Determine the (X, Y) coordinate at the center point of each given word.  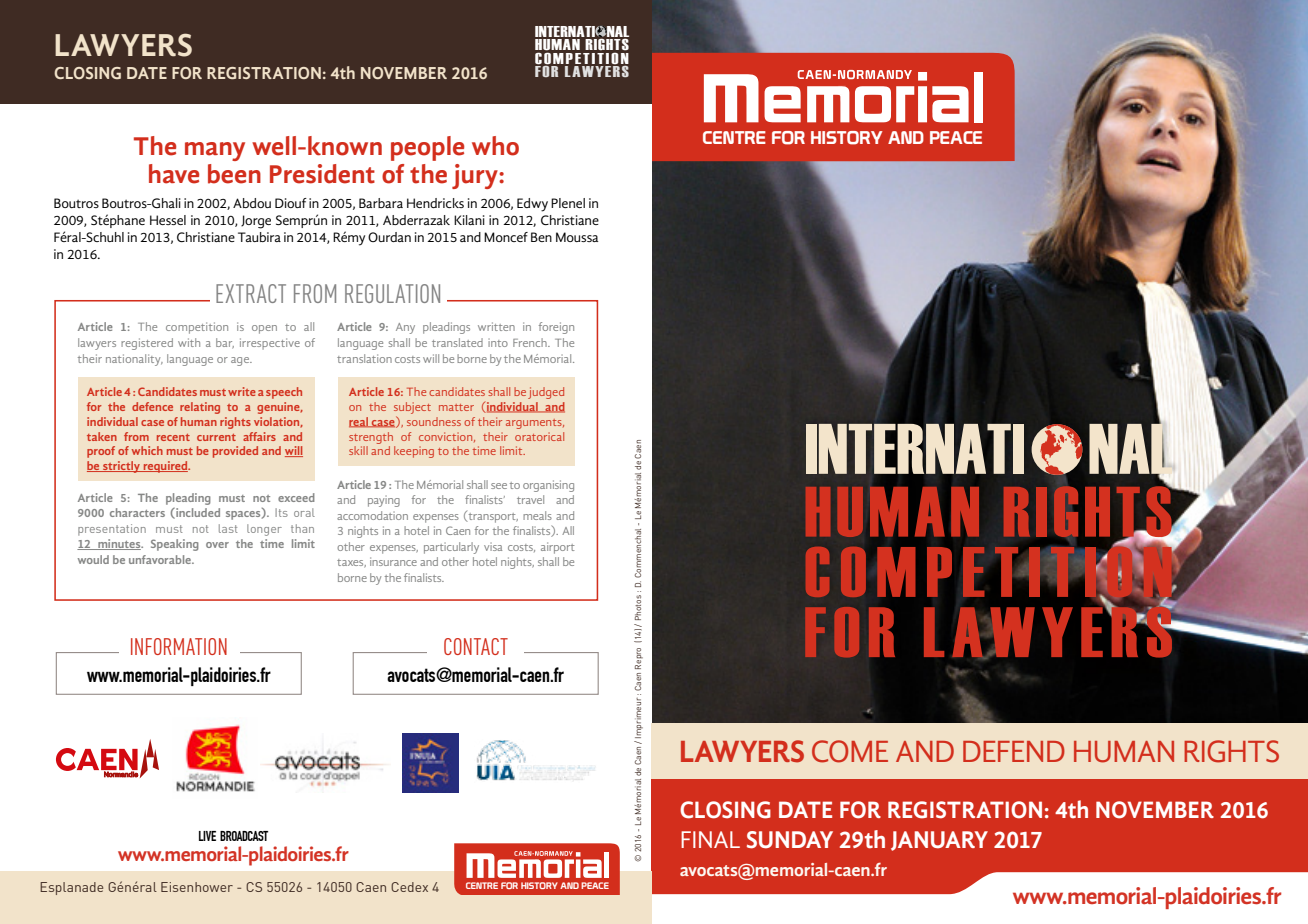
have (174, 174)
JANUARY (939, 841)
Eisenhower (197, 887)
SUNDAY (790, 840)
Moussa (577, 237)
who (495, 146)
